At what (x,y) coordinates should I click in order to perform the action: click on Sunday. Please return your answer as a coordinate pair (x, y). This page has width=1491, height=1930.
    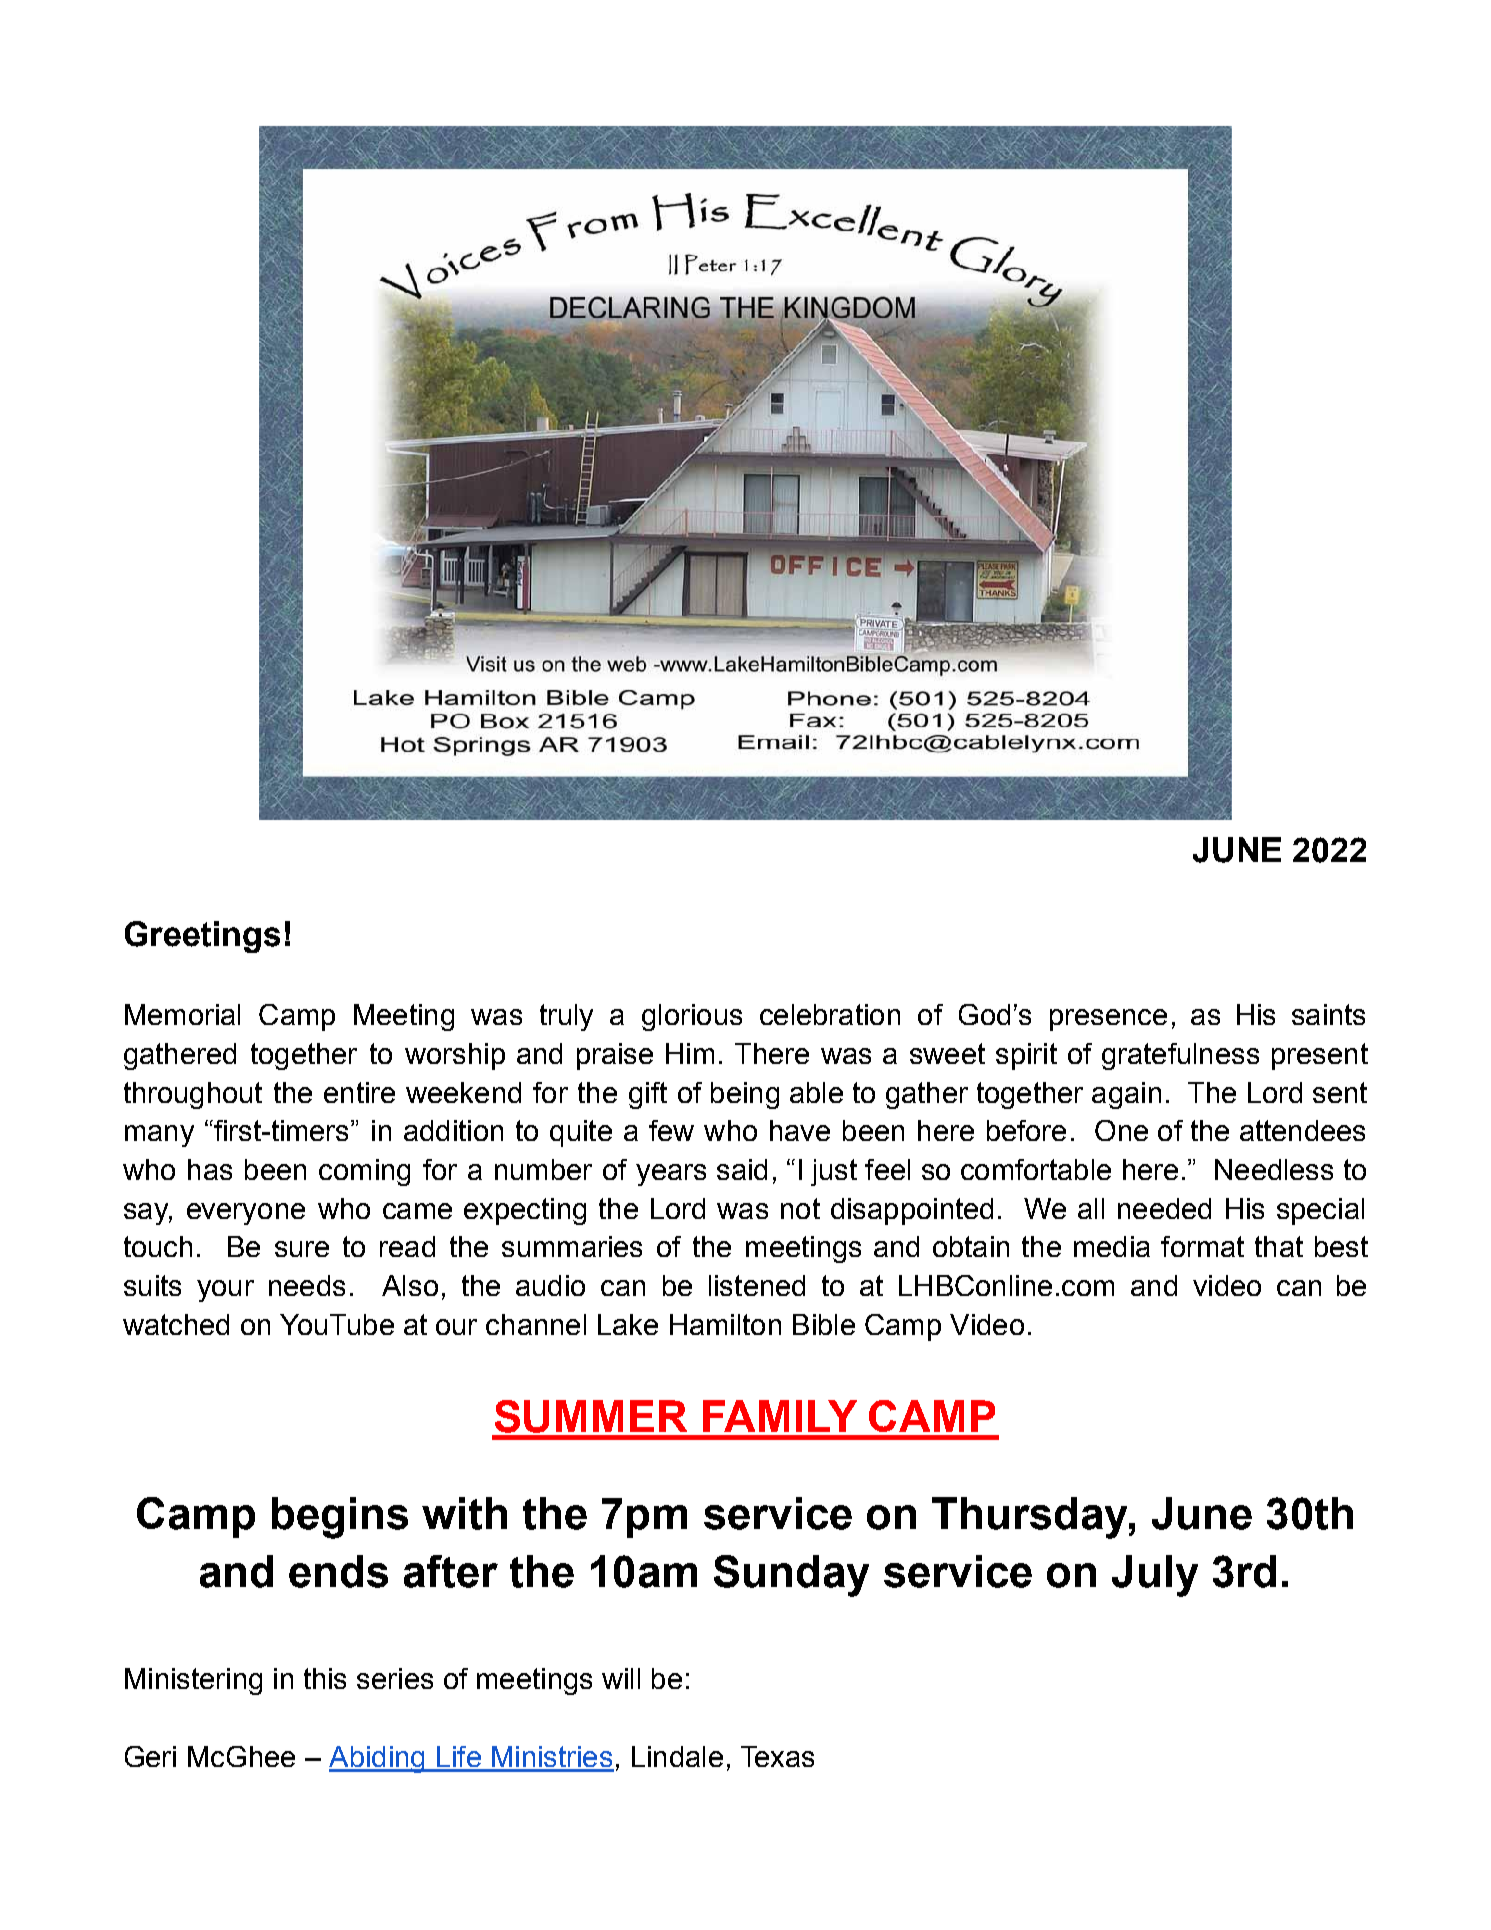
    Looking at the image, I should click on (791, 1576).
